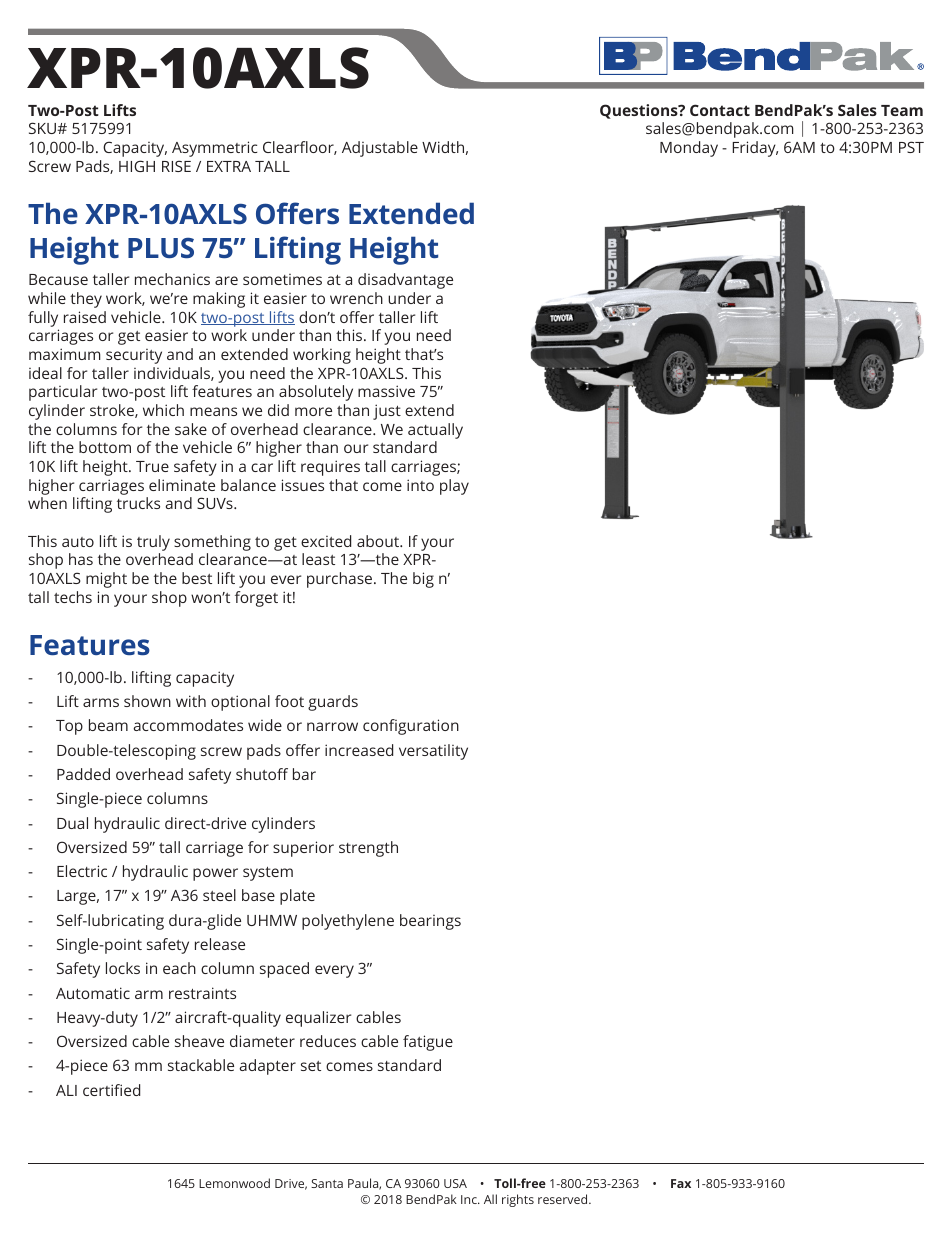 The width and height of the page is (952, 1233). I want to click on Friday, so click(755, 149).
